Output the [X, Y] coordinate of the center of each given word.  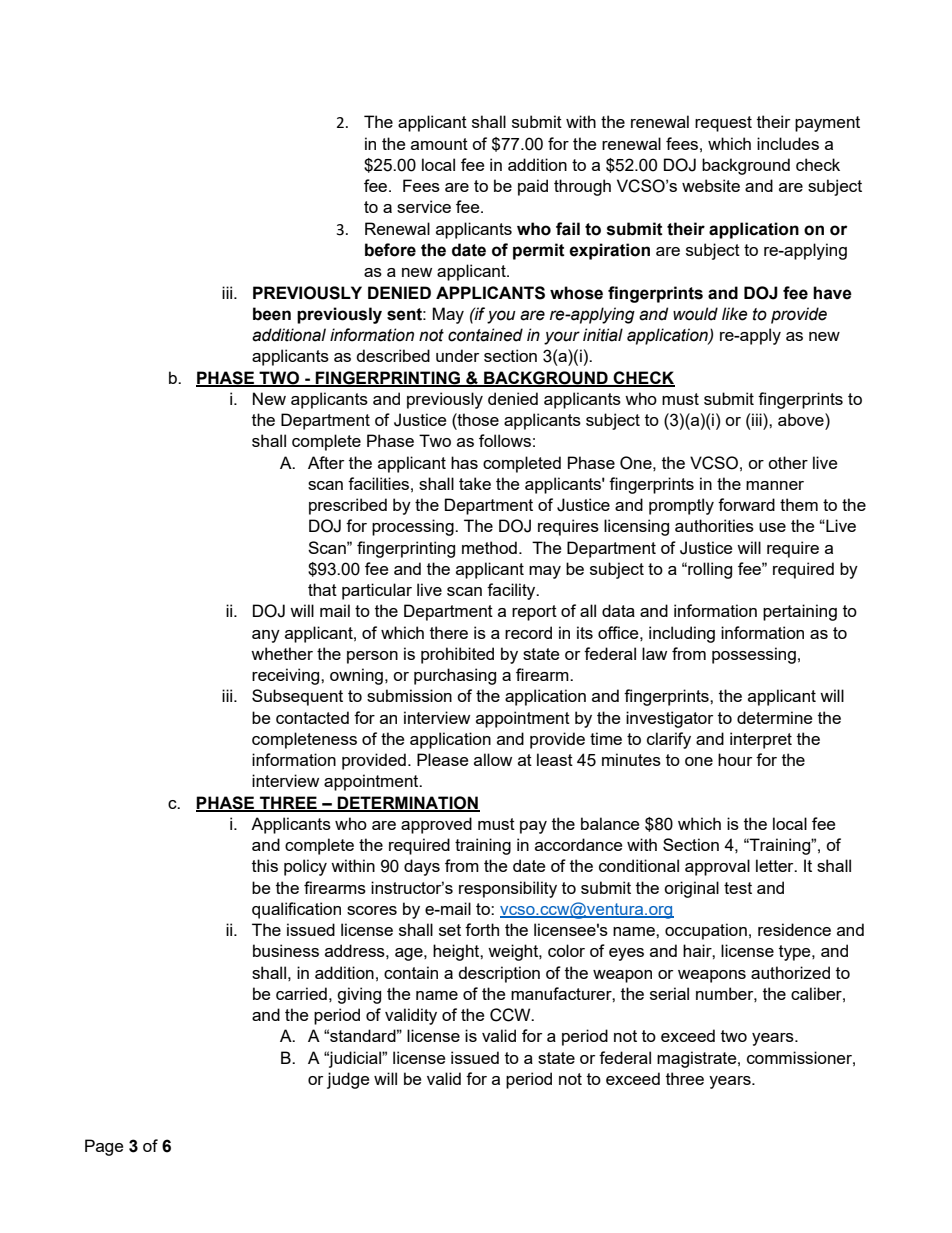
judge [348, 1080]
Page [104, 1147]
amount [439, 144]
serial [669, 993]
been [272, 314]
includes [788, 143]
